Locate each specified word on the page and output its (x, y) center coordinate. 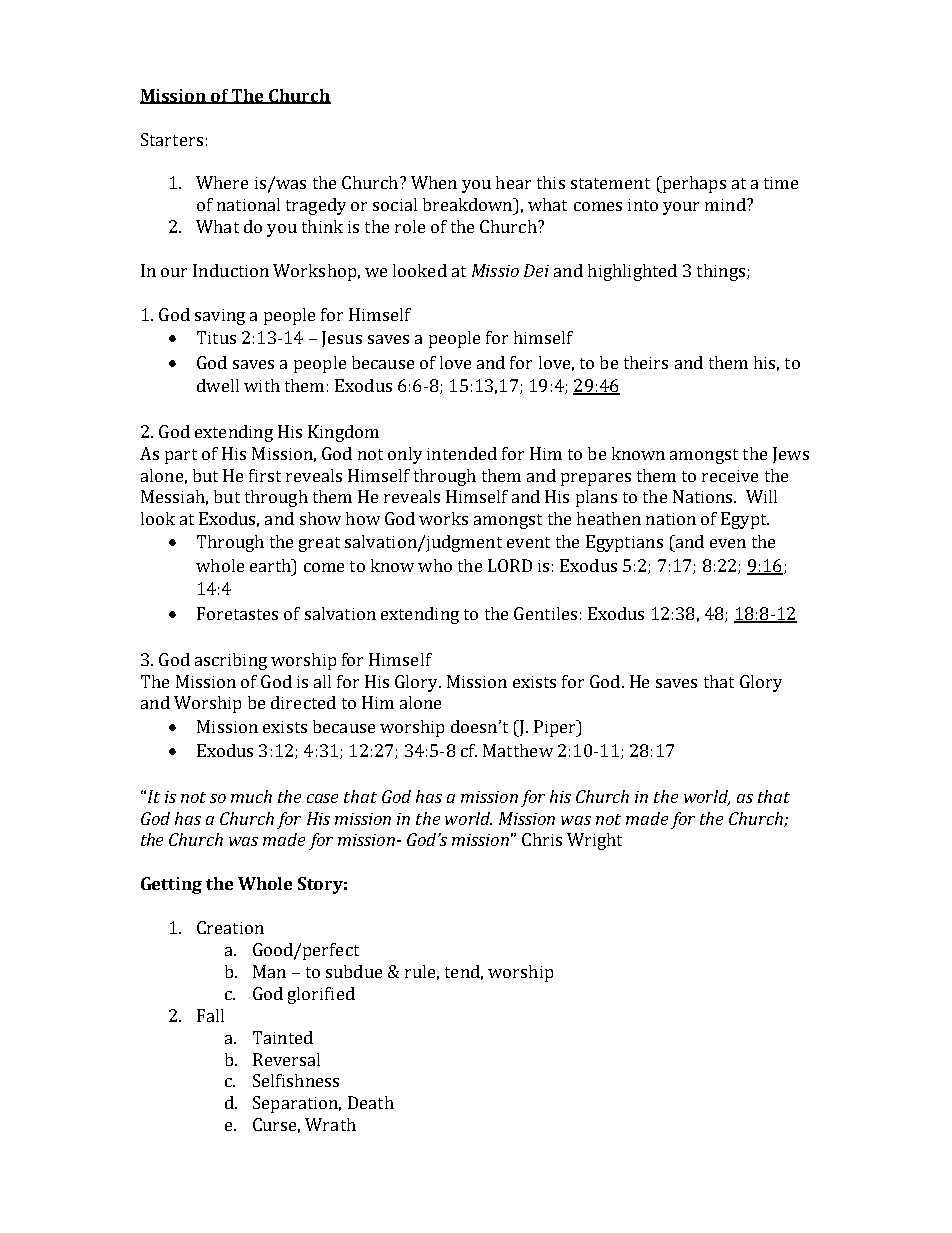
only (405, 455)
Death (371, 1102)
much (251, 796)
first (265, 475)
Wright (594, 841)
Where (222, 182)
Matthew (518, 750)
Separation (297, 1104)
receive (730, 476)
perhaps (693, 184)
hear (513, 182)
